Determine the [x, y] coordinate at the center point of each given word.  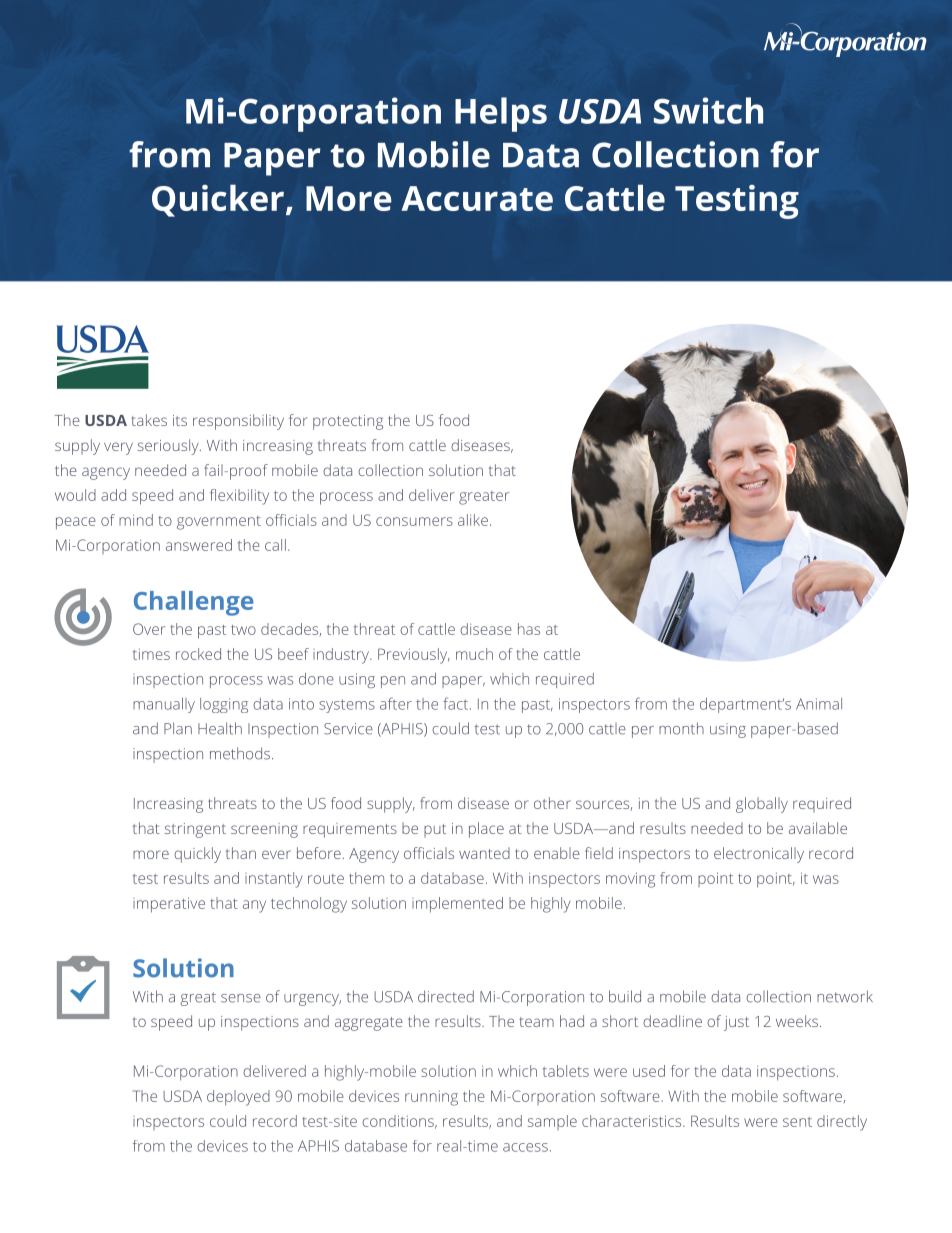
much [474, 654]
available [818, 828]
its [180, 420]
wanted [484, 853]
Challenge [193, 603]
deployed [238, 1098]
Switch [708, 110]
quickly [197, 855]
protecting [348, 422]
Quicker [218, 200]
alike [473, 520]
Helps [501, 114]
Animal [819, 704]
